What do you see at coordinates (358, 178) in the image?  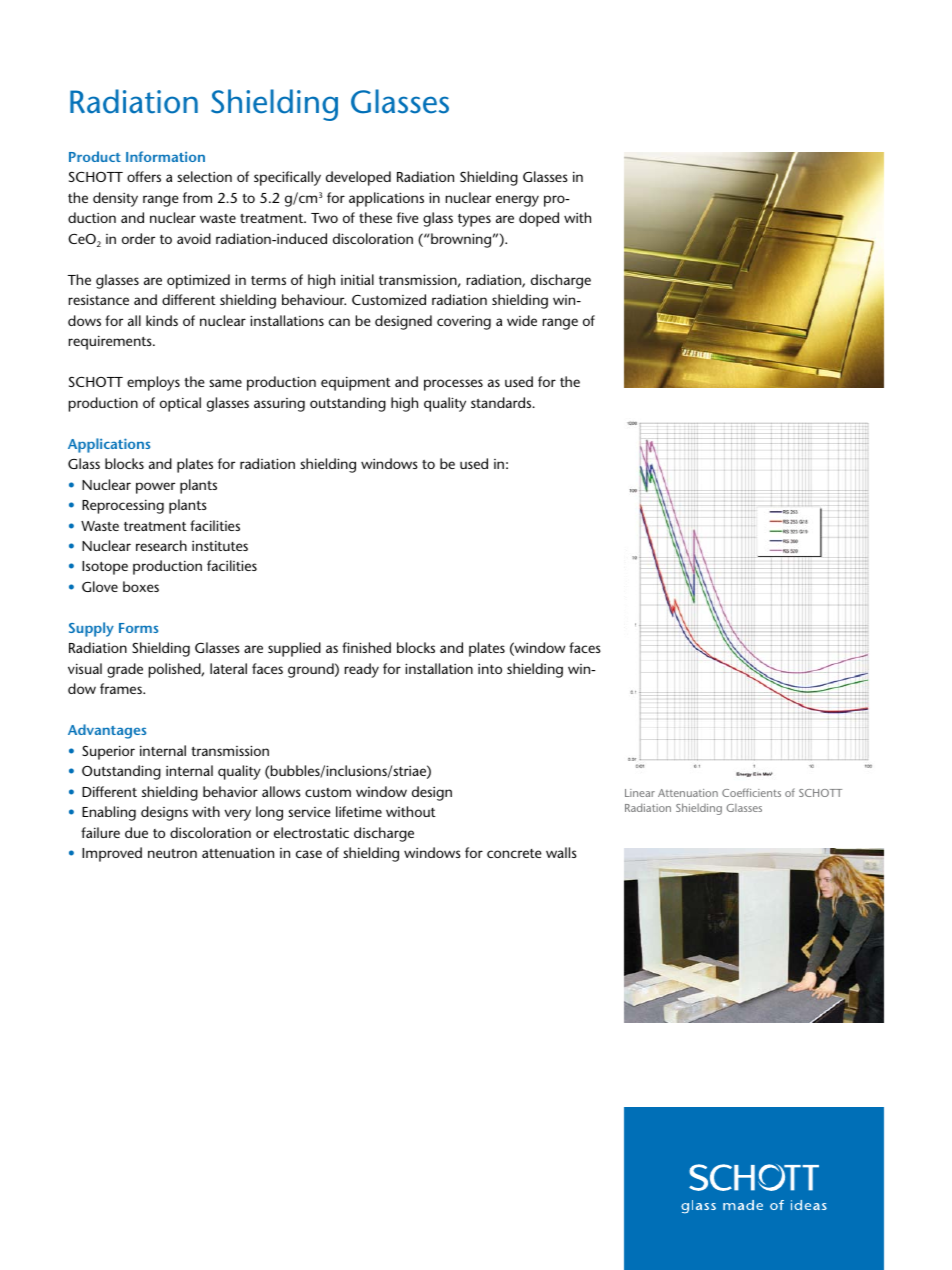 I see `developed` at bounding box center [358, 178].
